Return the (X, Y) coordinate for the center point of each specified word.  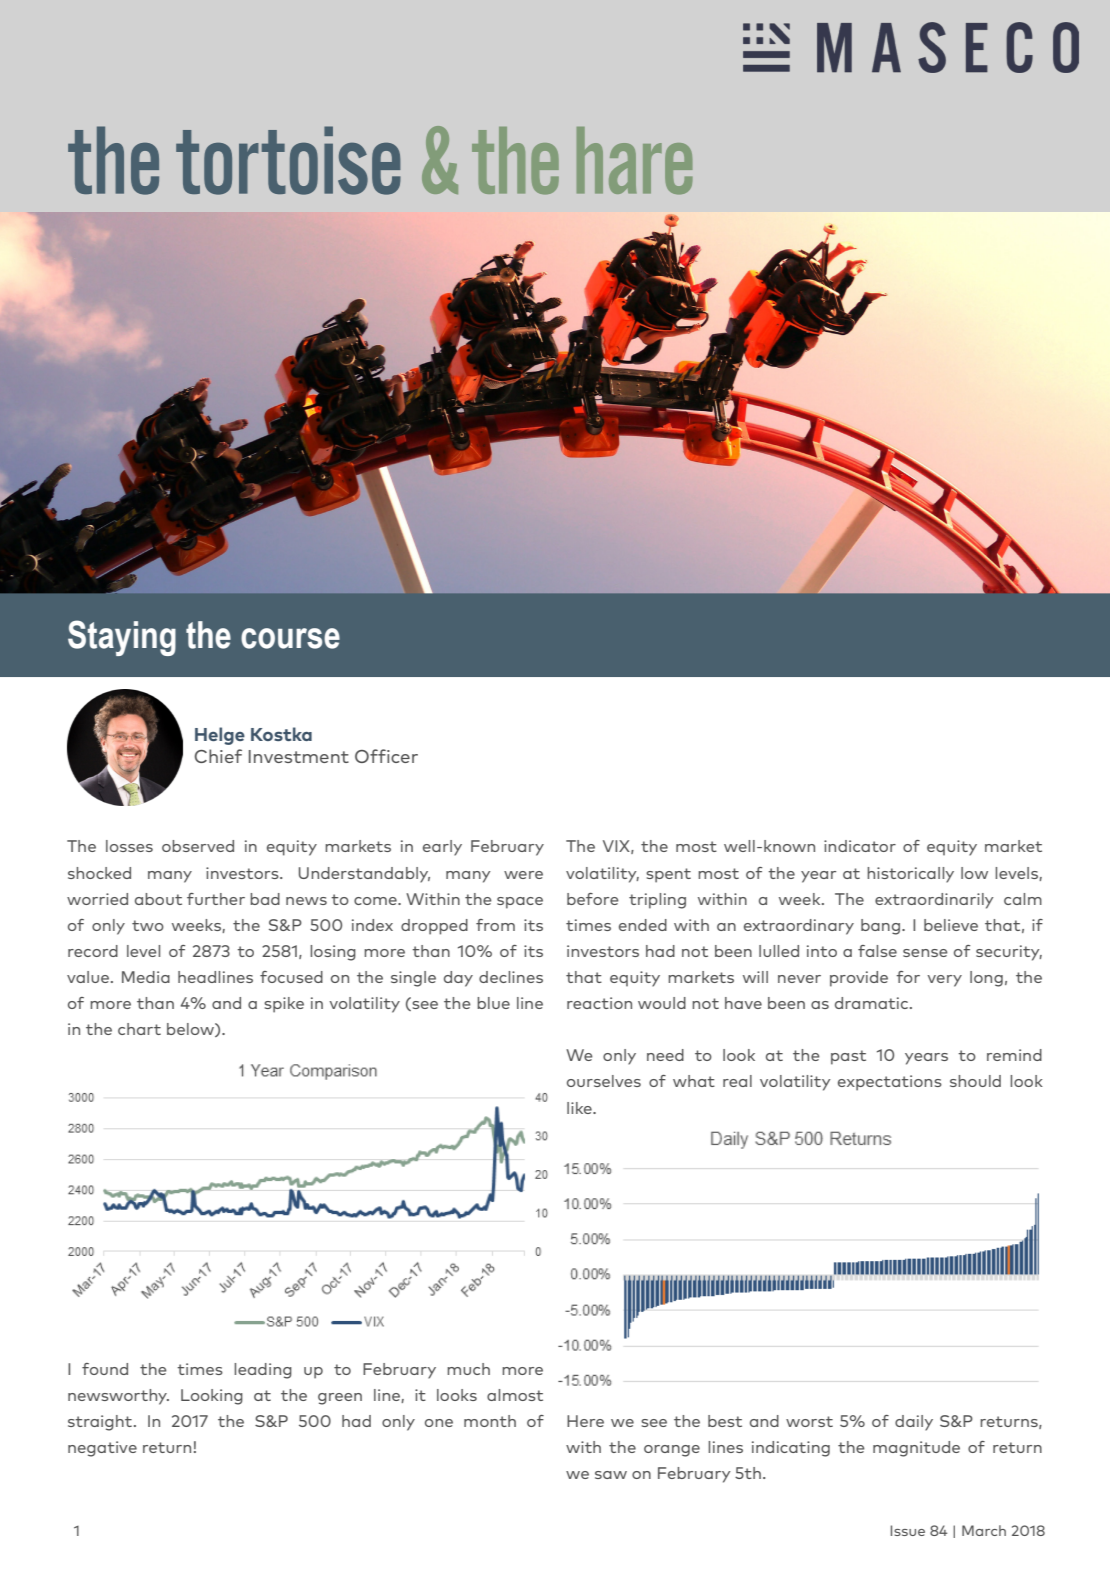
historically (910, 875)
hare (635, 161)
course (290, 638)
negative (102, 1449)
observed (198, 846)
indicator (860, 846)
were (523, 875)
